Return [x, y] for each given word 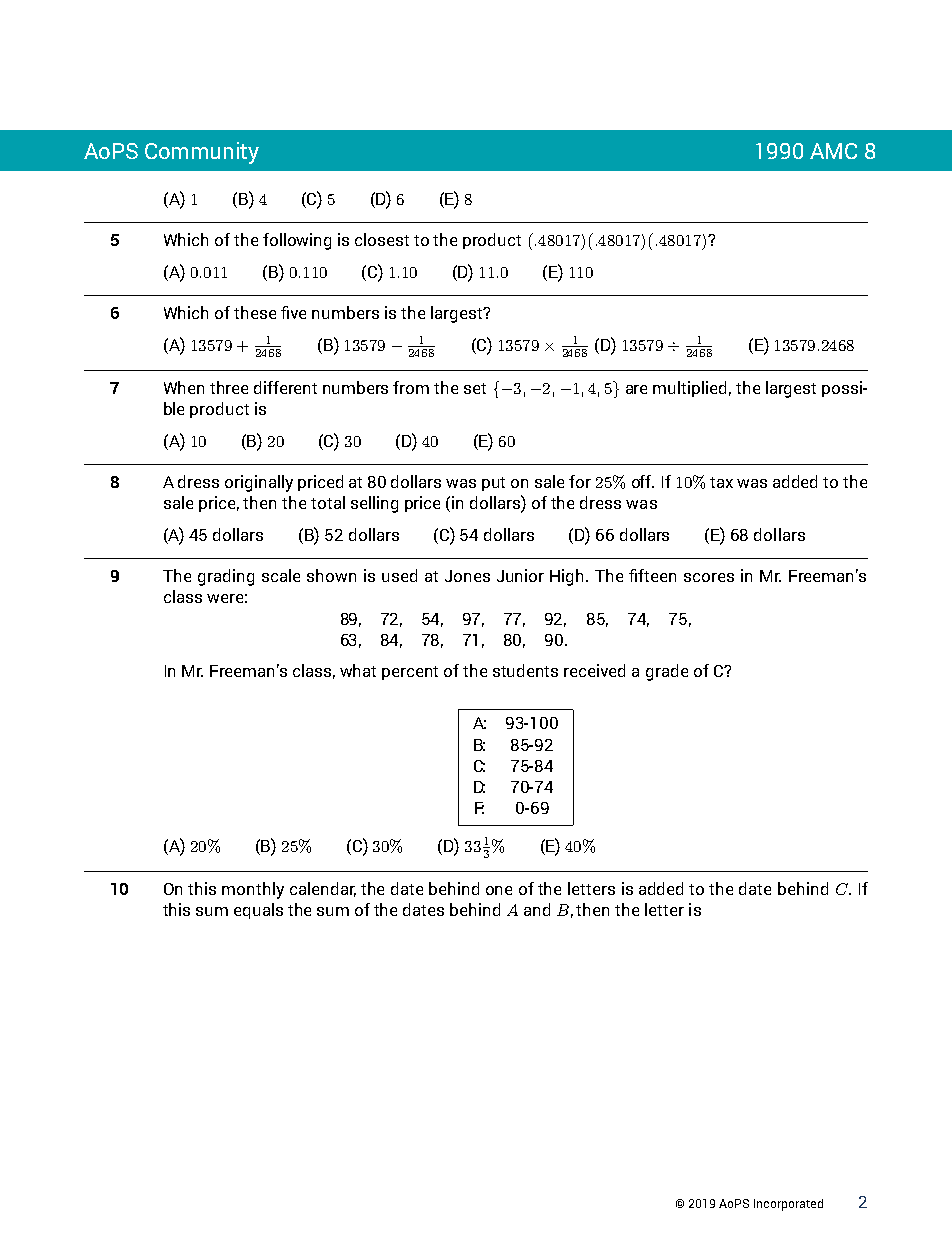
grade [667, 672]
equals [258, 911]
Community [202, 153]
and [537, 909]
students [525, 670]
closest [382, 239]
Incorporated [788, 1205]
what [358, 670]
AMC [833, 151]
